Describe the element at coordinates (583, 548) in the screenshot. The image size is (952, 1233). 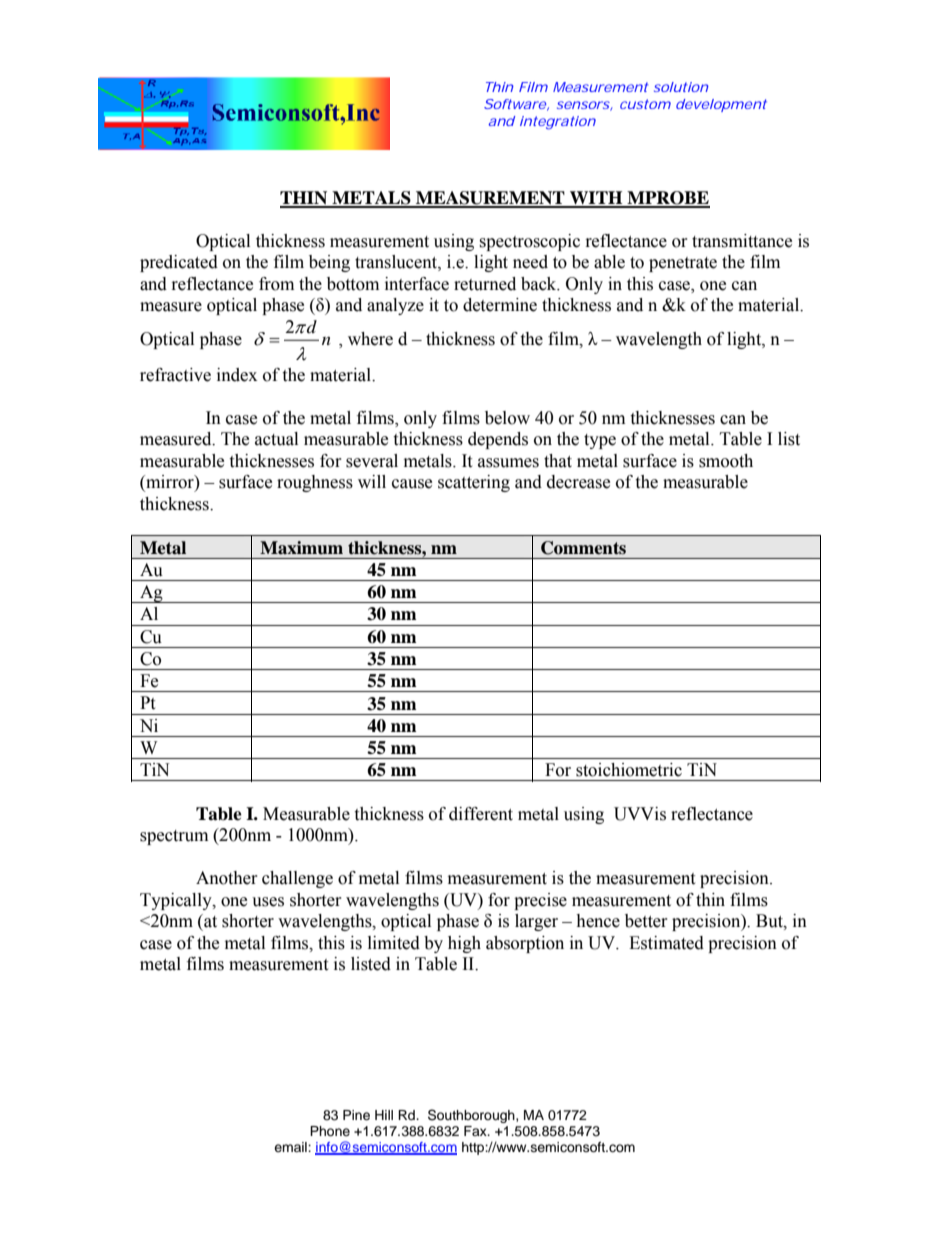
I see `Comments` at that location.
